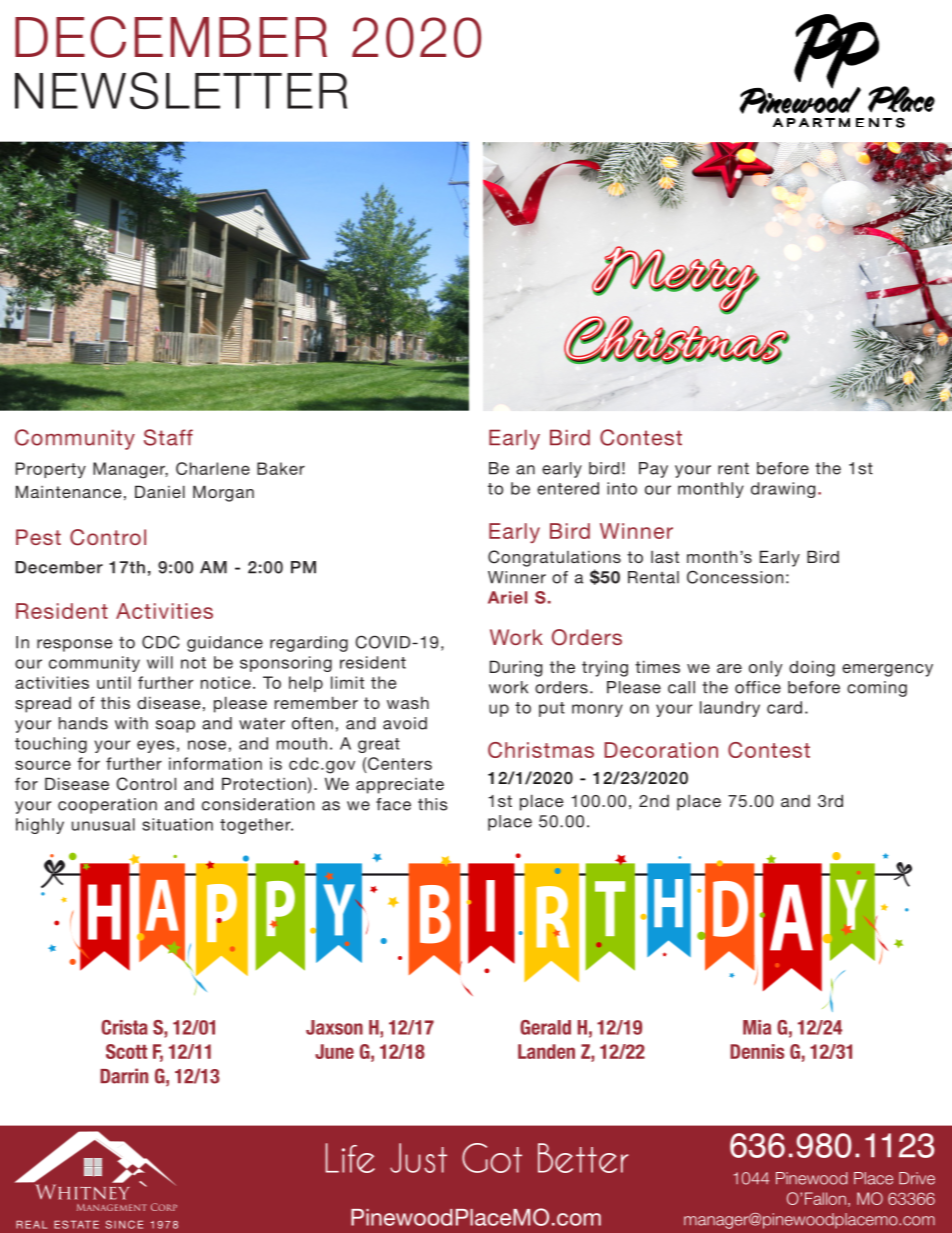 The image size is (952, 1233). I want to click on face, so click(393, 804).
